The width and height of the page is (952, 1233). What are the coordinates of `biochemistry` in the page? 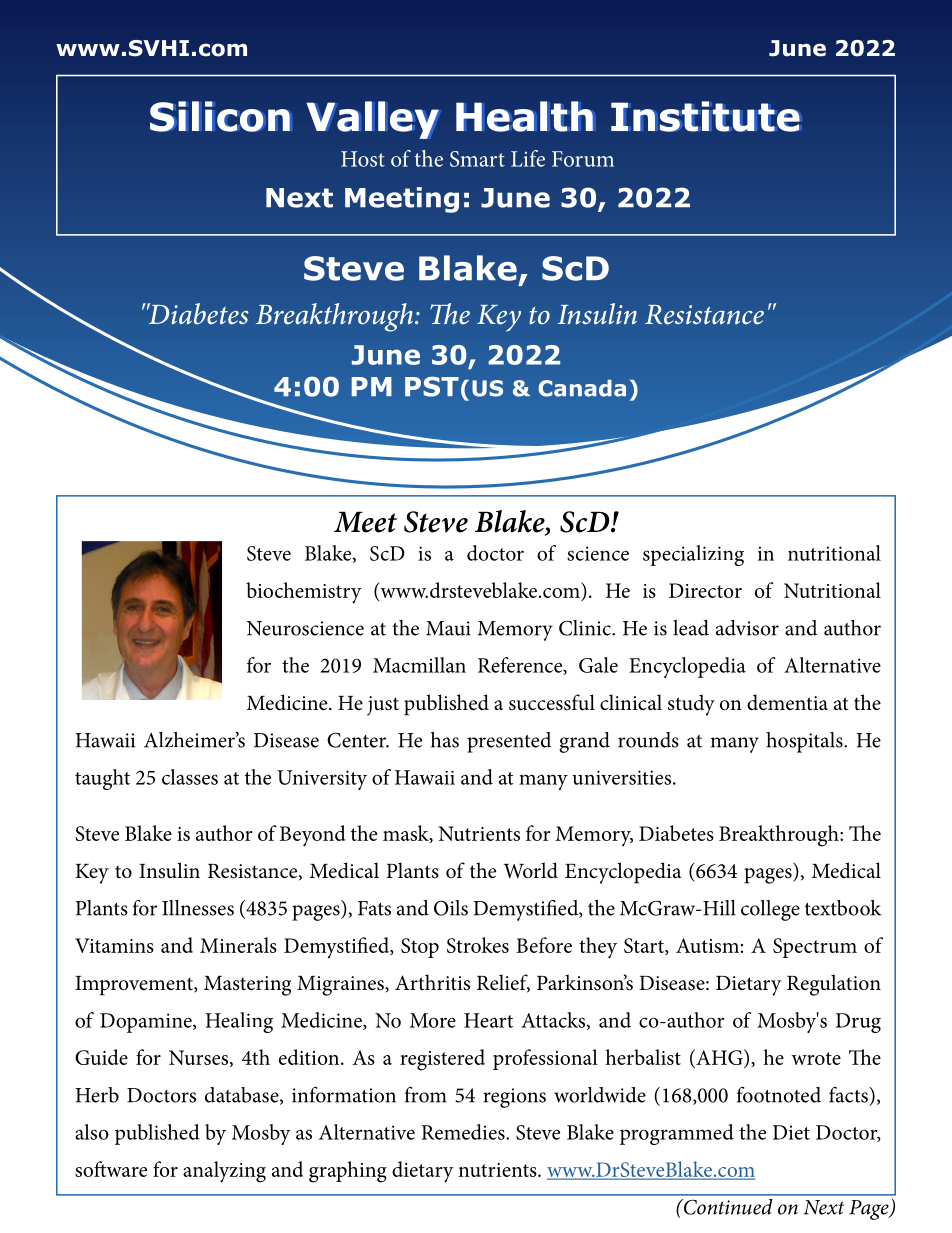 It's located at (304, 593).
